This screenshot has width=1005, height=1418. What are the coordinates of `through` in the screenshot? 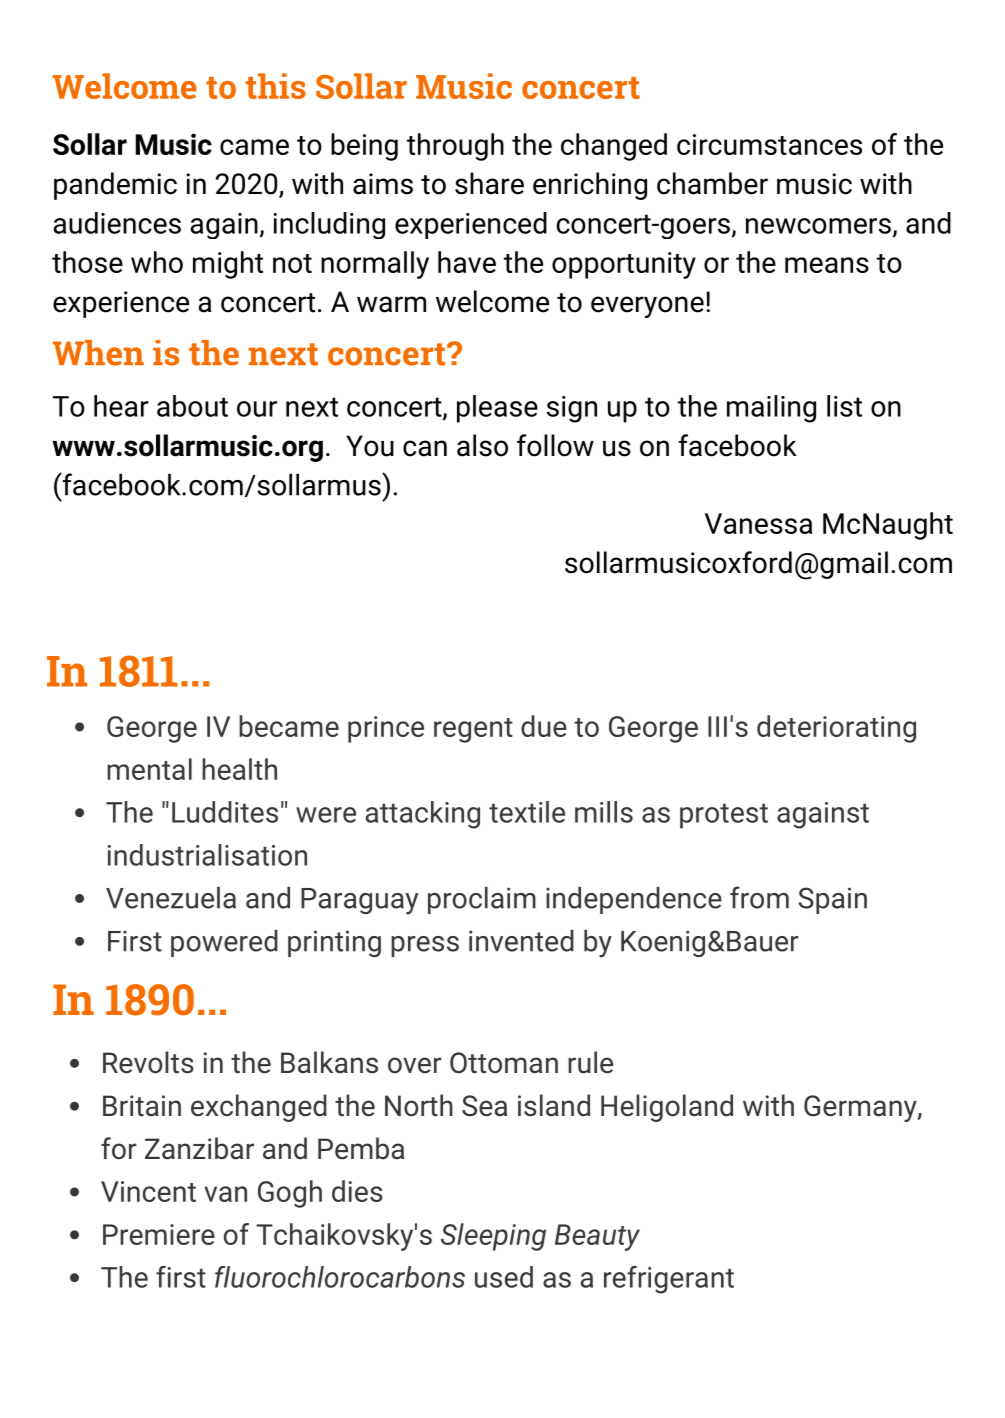 It's located at (455, 147).
